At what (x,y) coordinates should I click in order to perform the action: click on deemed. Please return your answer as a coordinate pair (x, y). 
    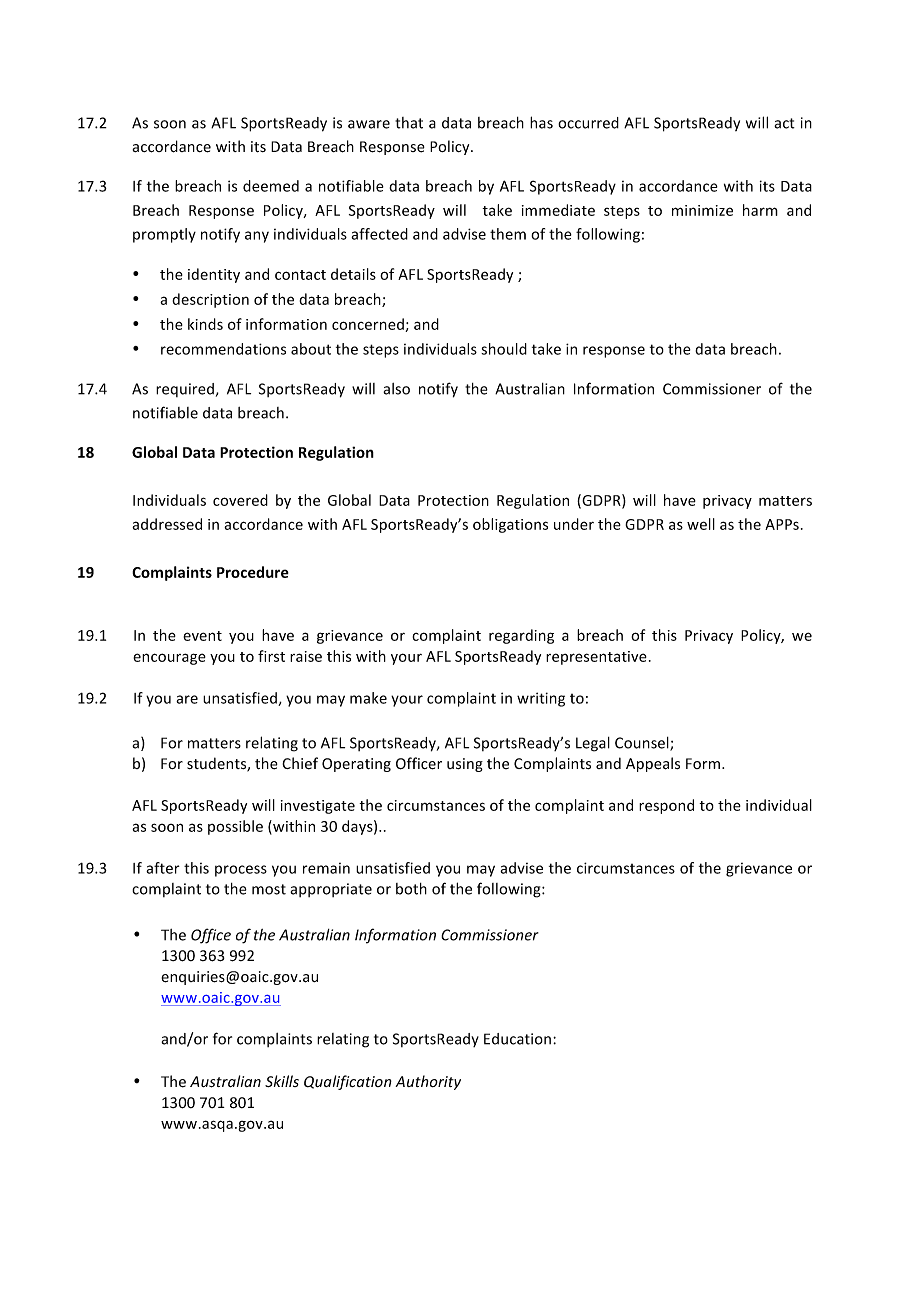
    Looking at the image, I should click on (271, 186).
